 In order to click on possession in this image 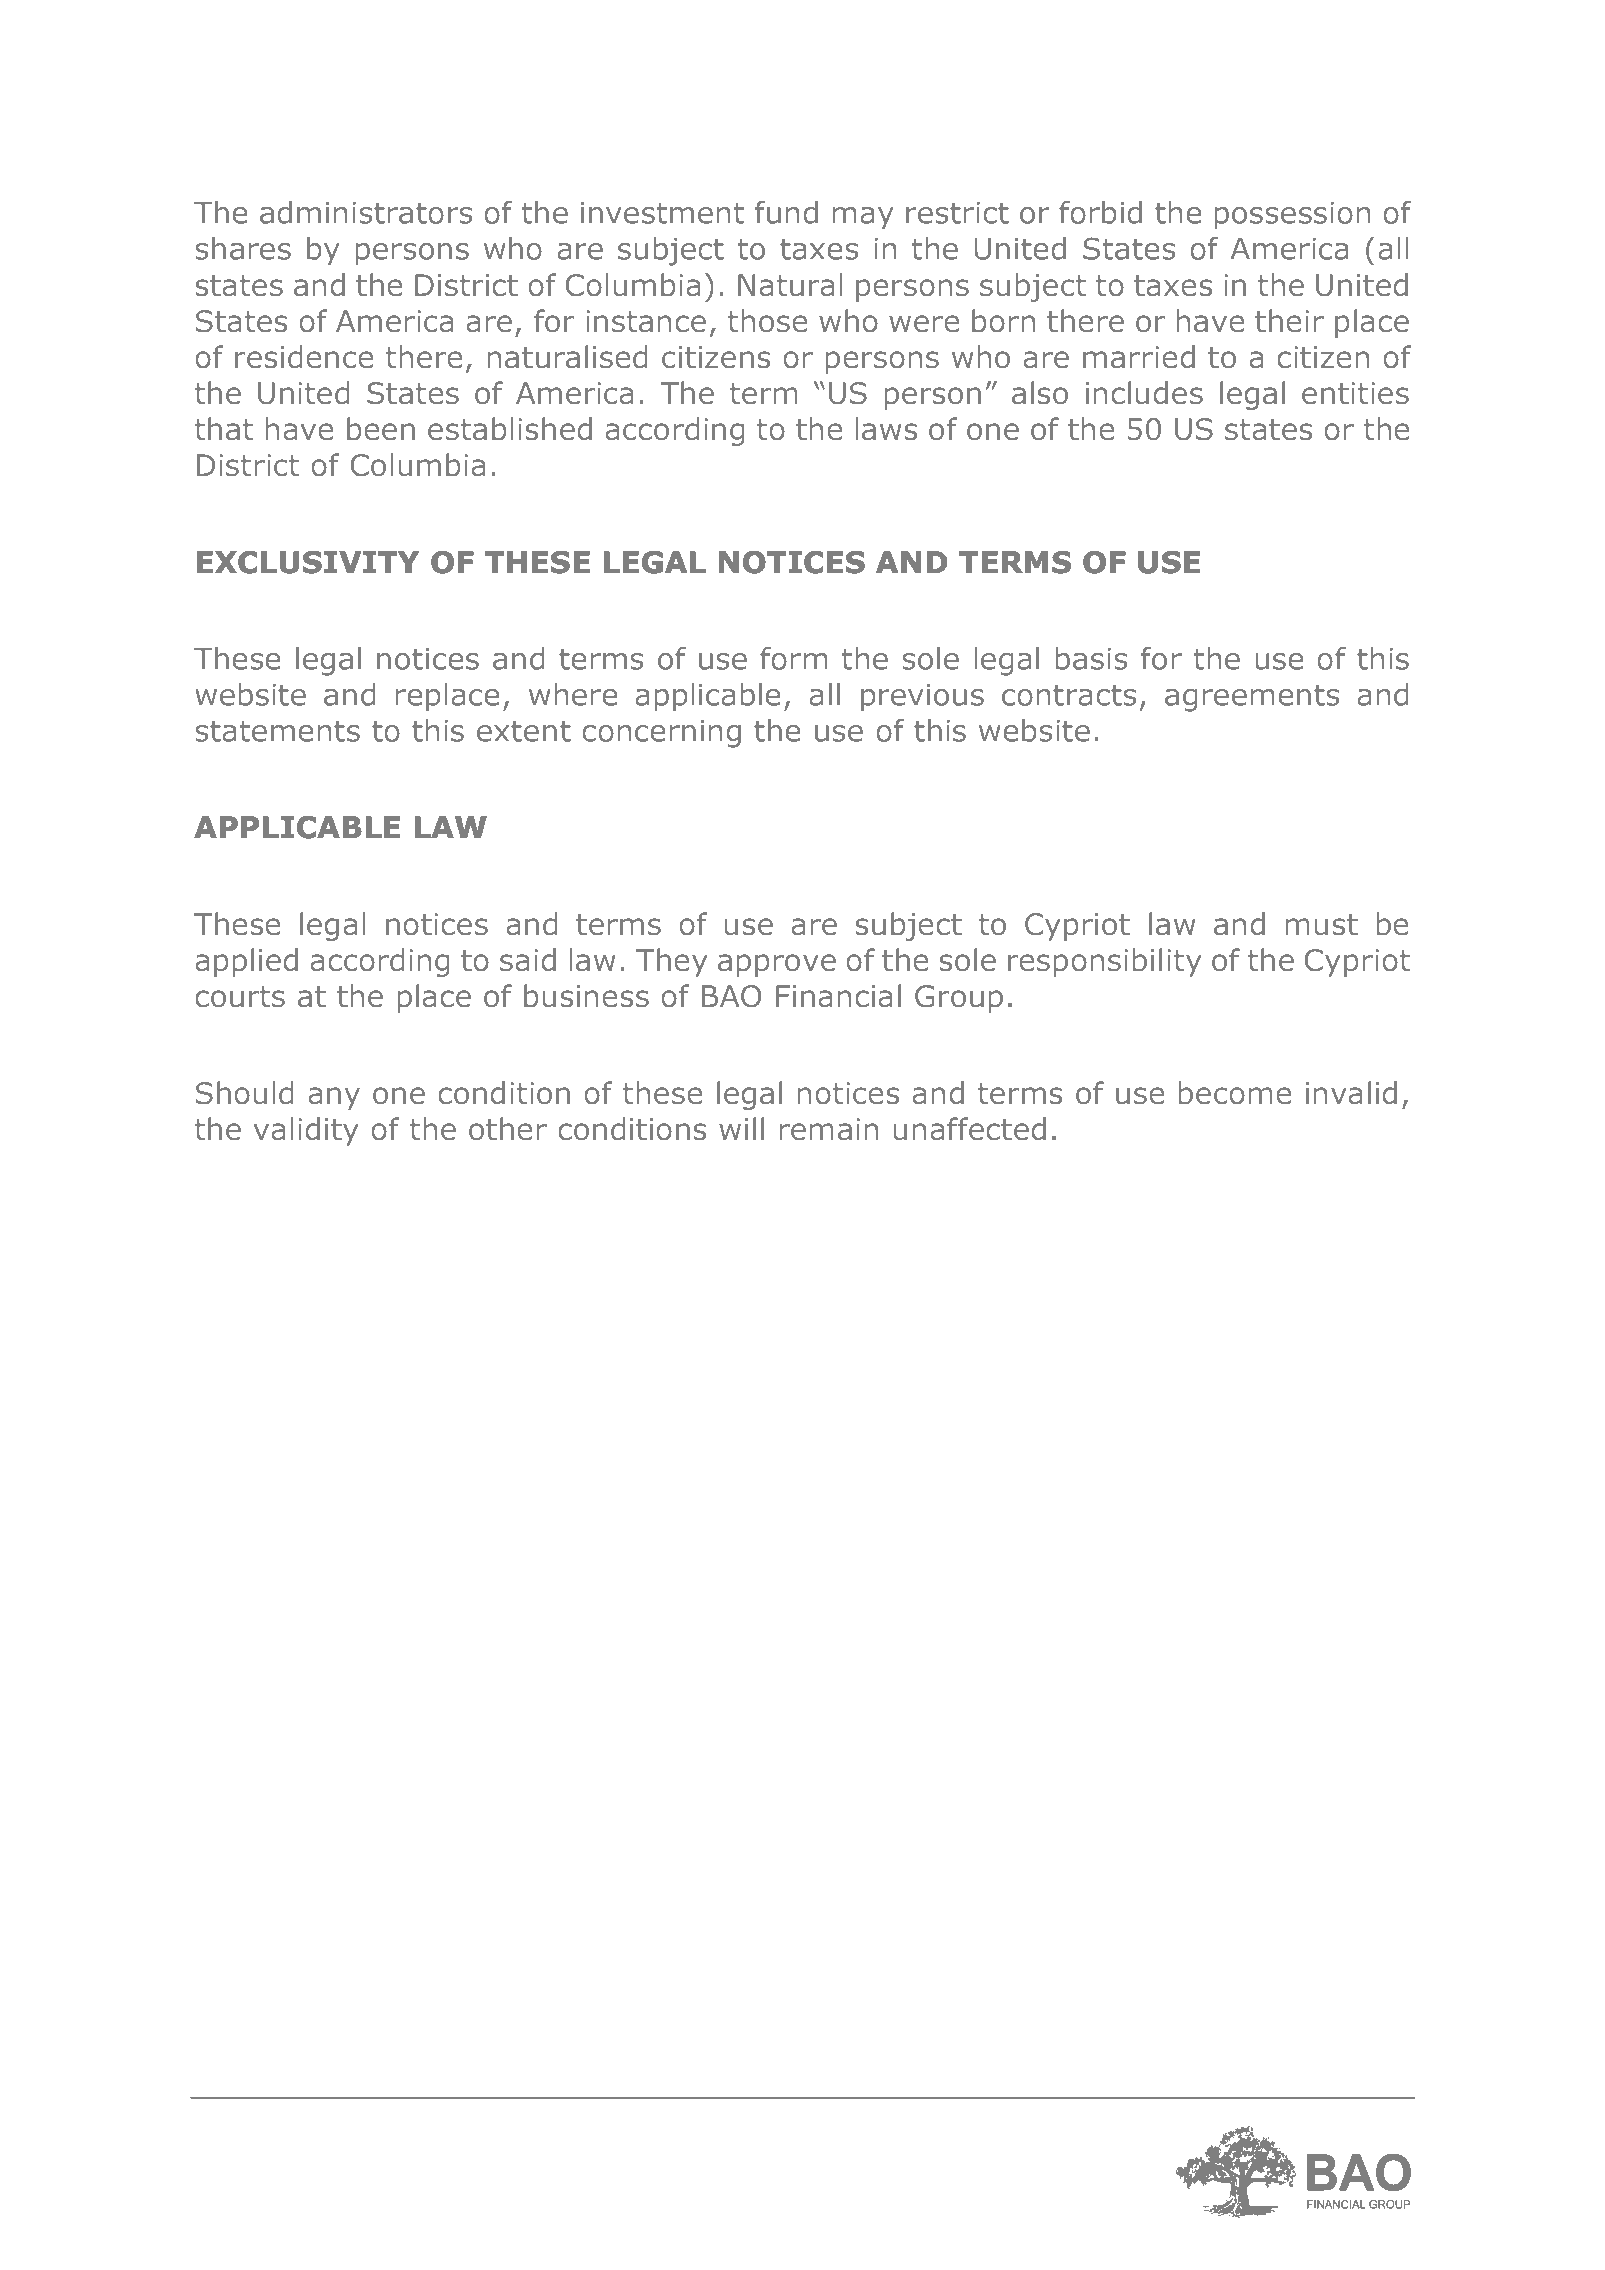, I will do `click(1292, 216)`.
